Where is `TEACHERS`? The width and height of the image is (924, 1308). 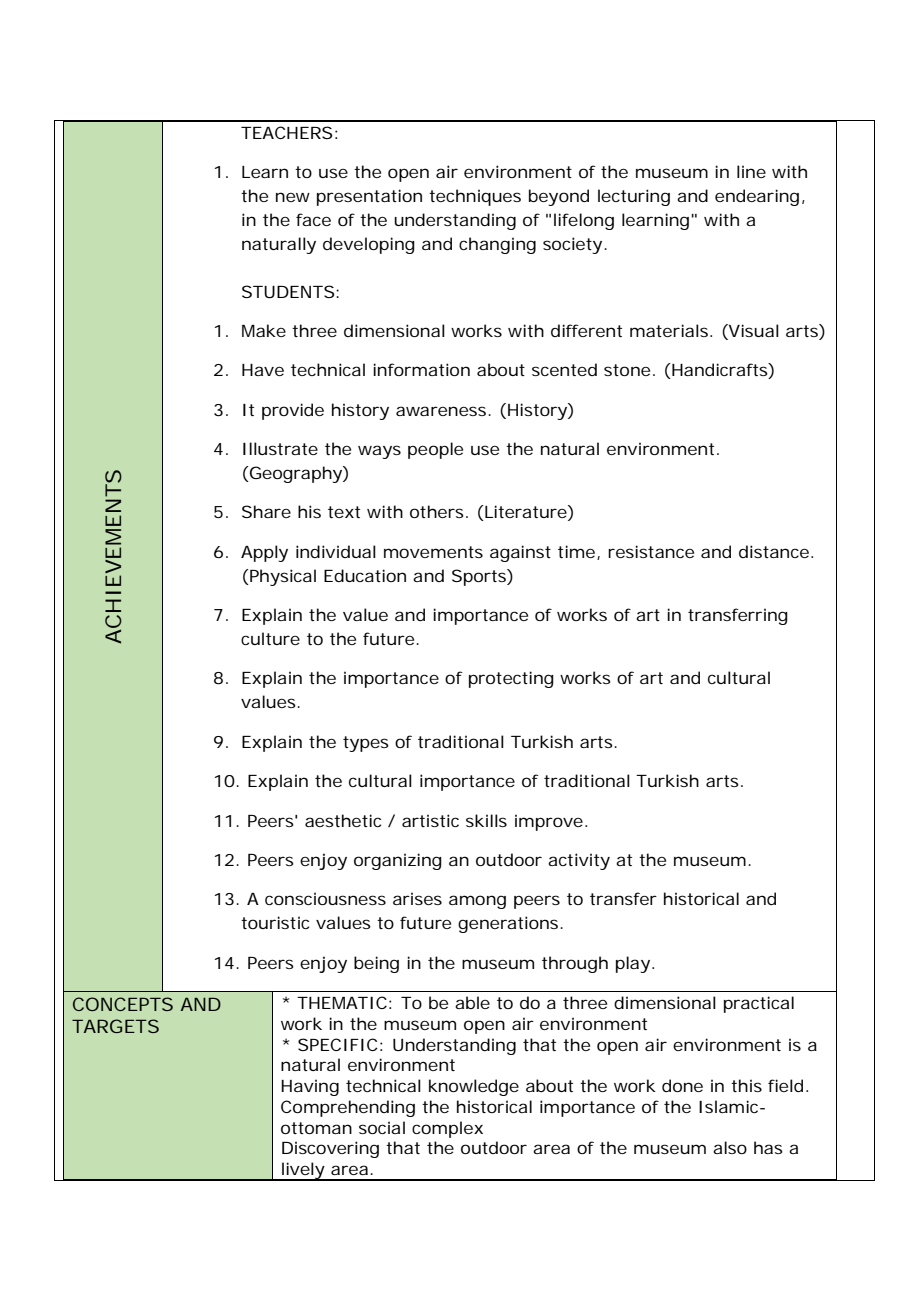
TEACHERS is located at coordinates (286, 132).
